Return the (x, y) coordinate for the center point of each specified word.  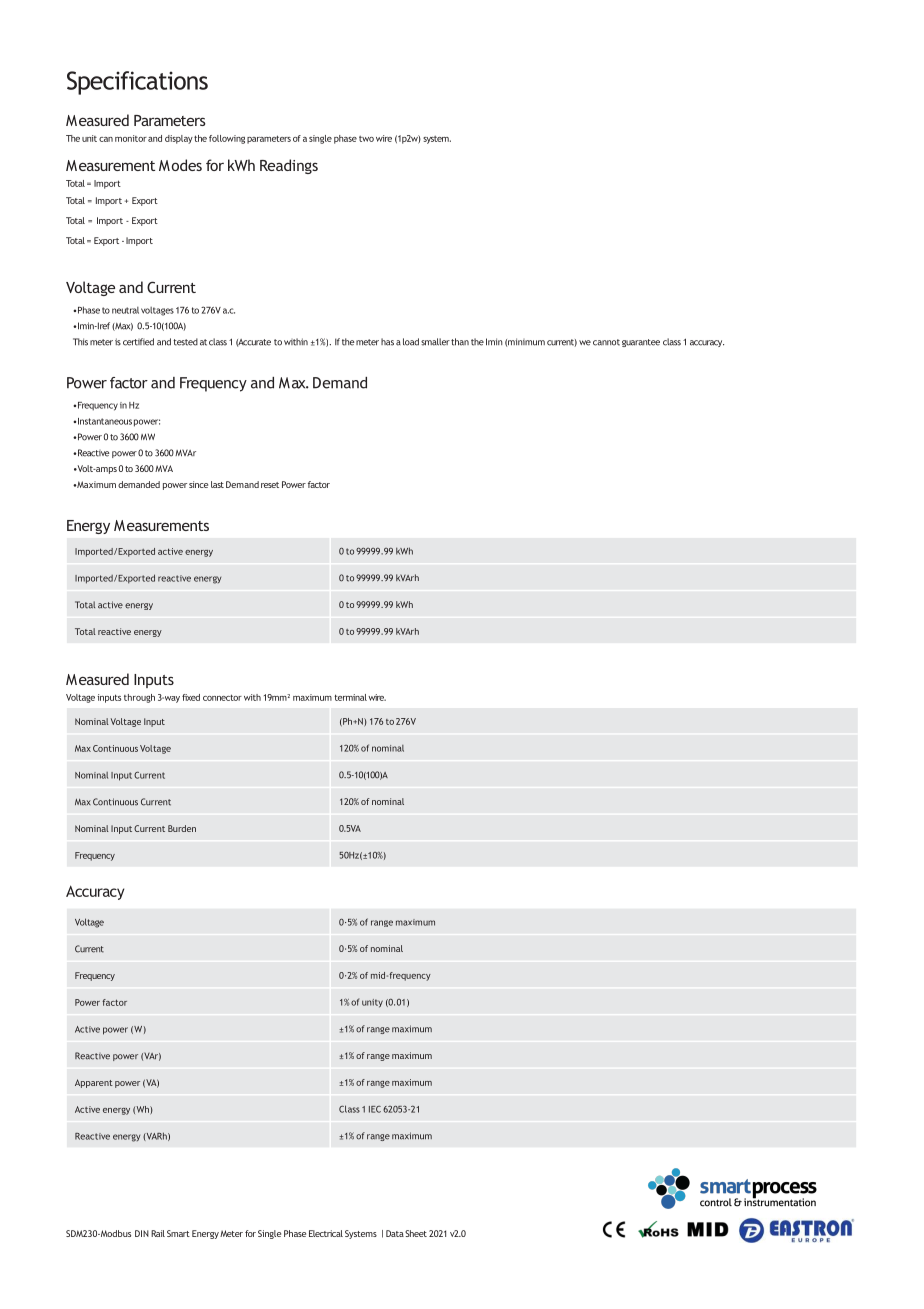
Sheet (416, 1233)
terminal (350, 697)
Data (395, 1233)
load (411, 342)
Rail (158, 1233)
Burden (182, 828)
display (179, 139)
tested (185, 342)
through (139, 698)
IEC (375, 1109)
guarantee (641, 343)
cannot (606, 342)
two (366, 139)
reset (270, 485)
